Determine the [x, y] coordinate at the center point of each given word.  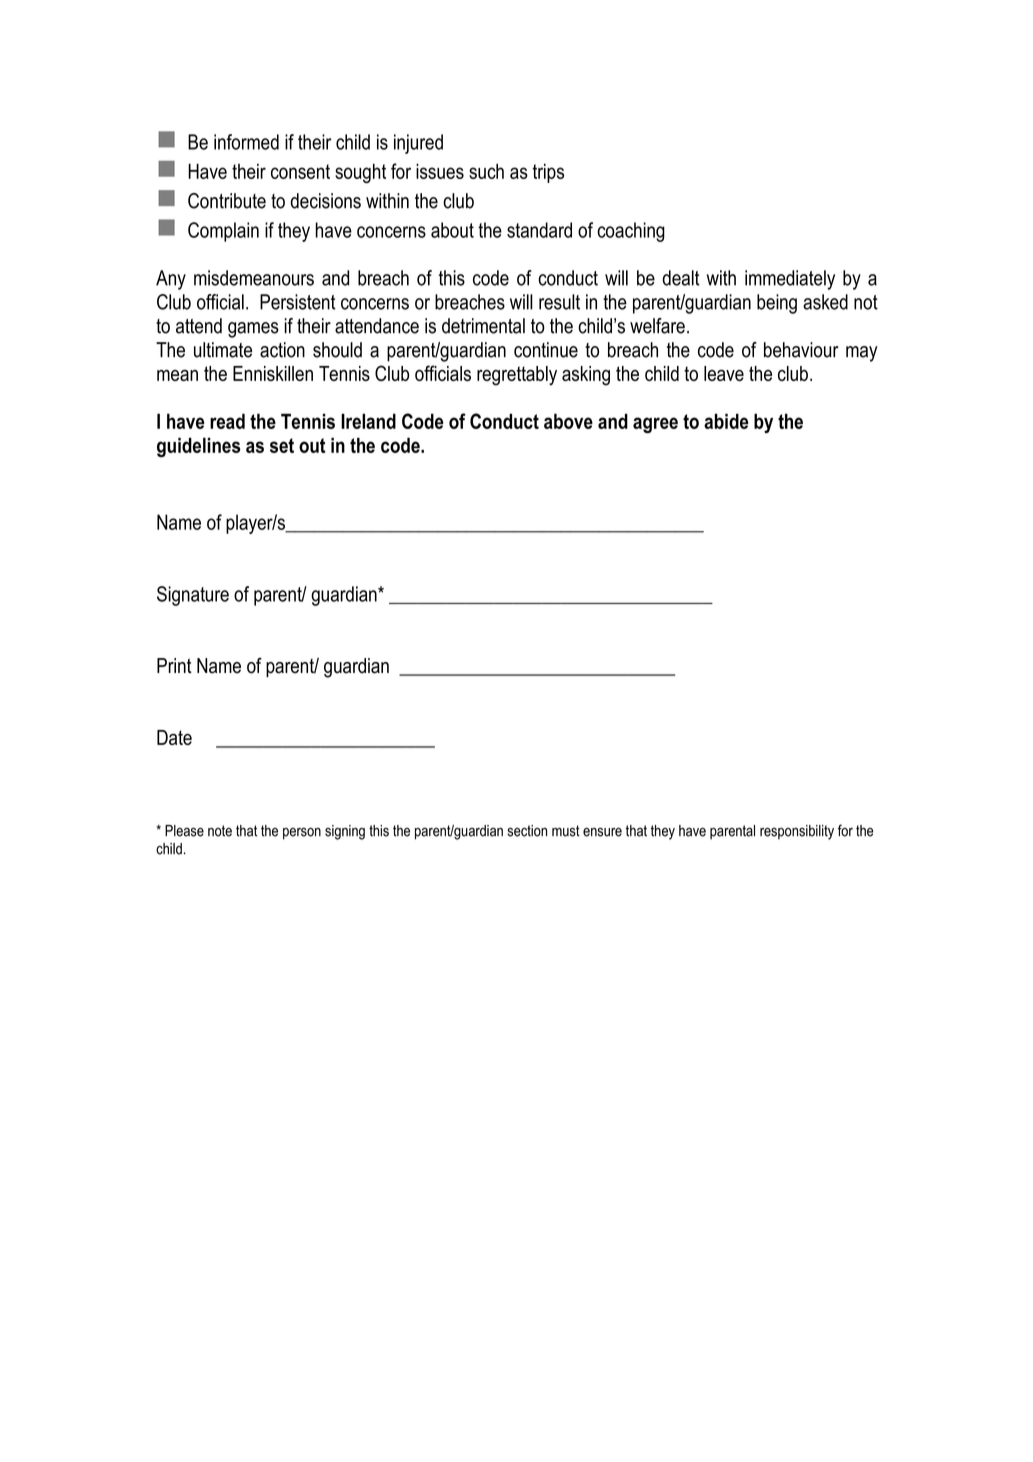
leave [724, 373]
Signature [193, 596]
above [568, 421]
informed [246, 142]
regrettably [517, 376]
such [486, 171]
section [527, 831]
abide [726, 421]
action [282, 350]
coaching [631, 232]
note [220, 831]
